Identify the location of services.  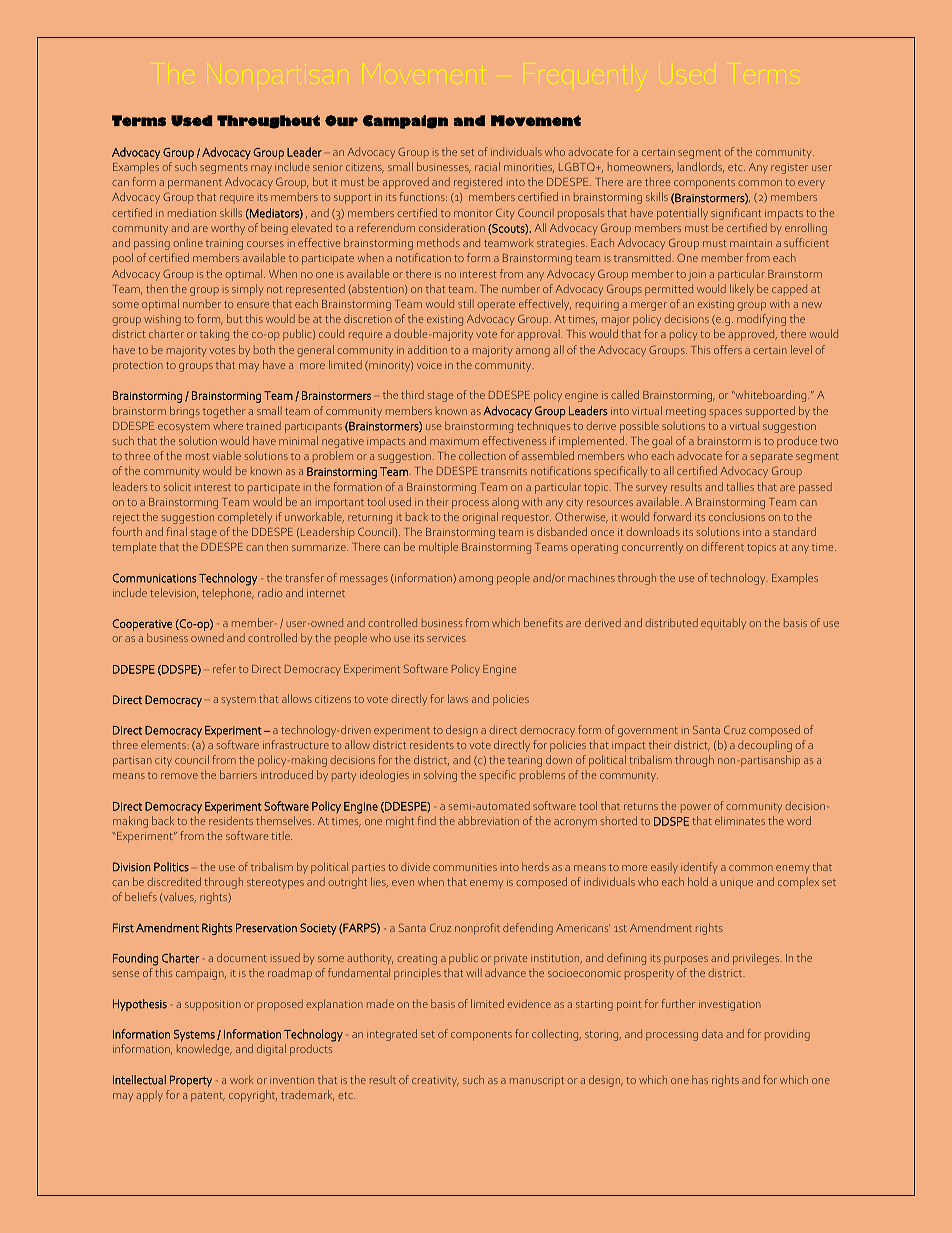
(446, 638).
